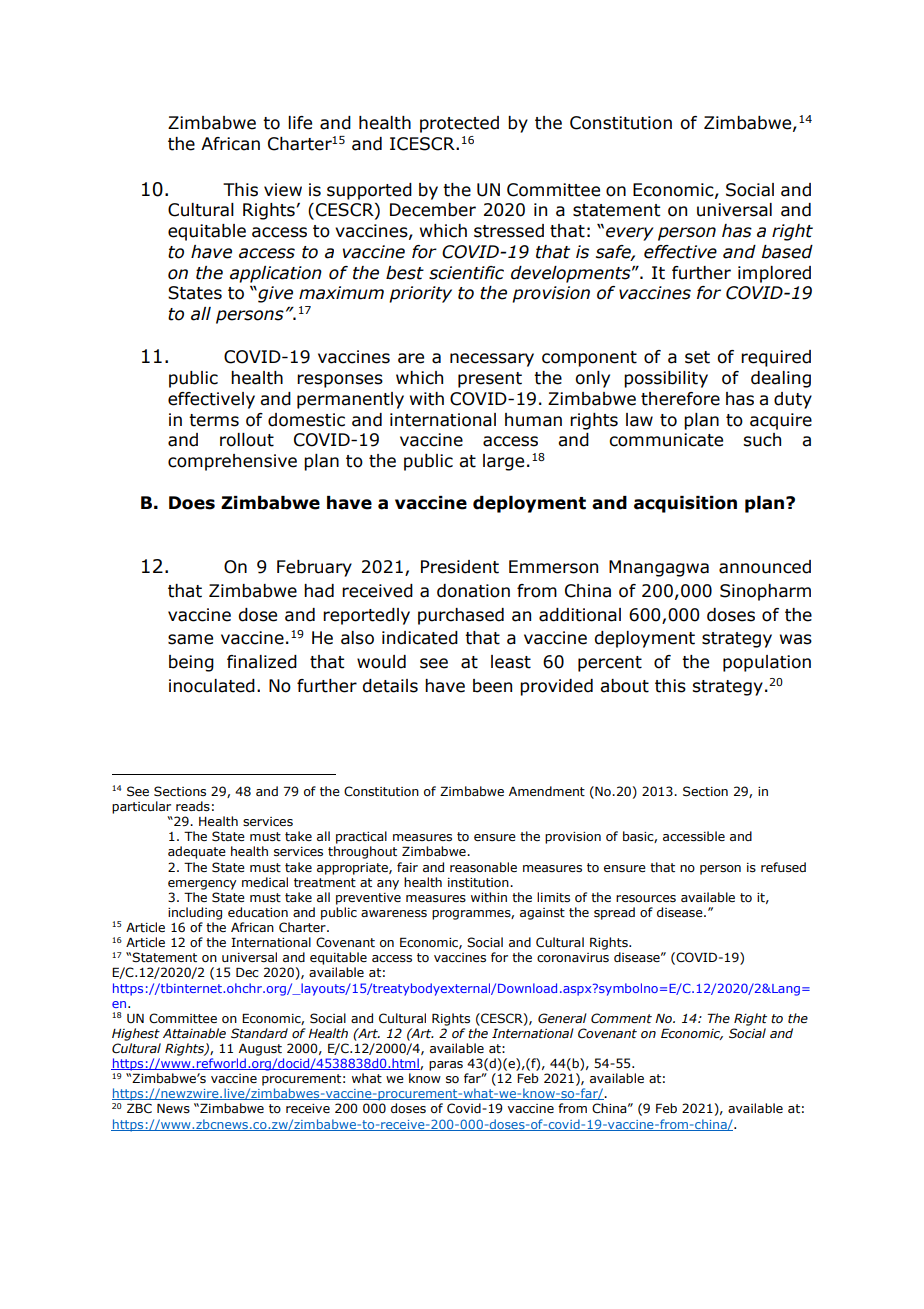 The width and height of the screenshot is (924, 1309). Describe the element at coordinates (783, 867) in the screenshot. I see `refused` at that location.
